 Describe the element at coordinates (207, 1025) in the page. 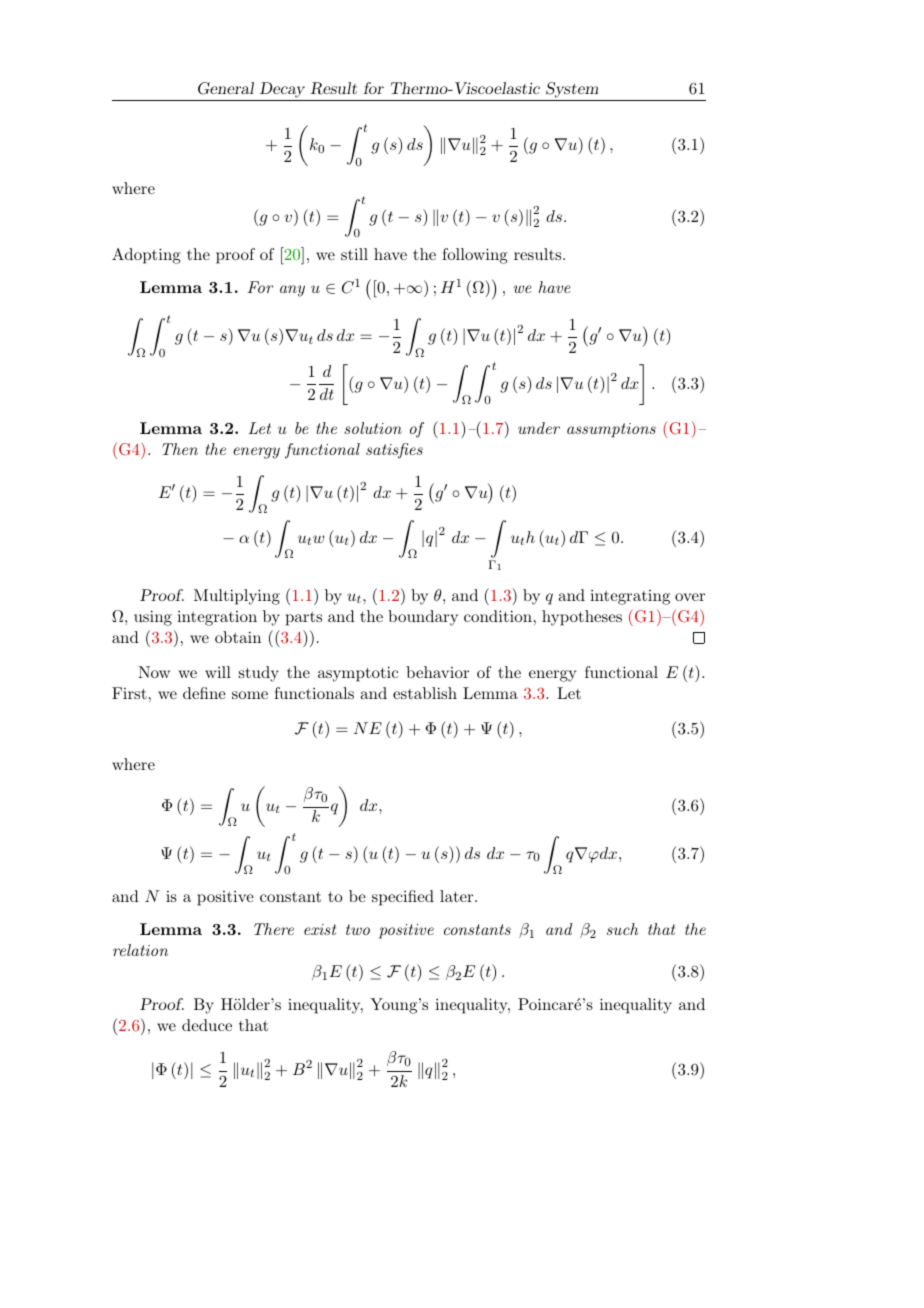

I see `deduce` at that location.
